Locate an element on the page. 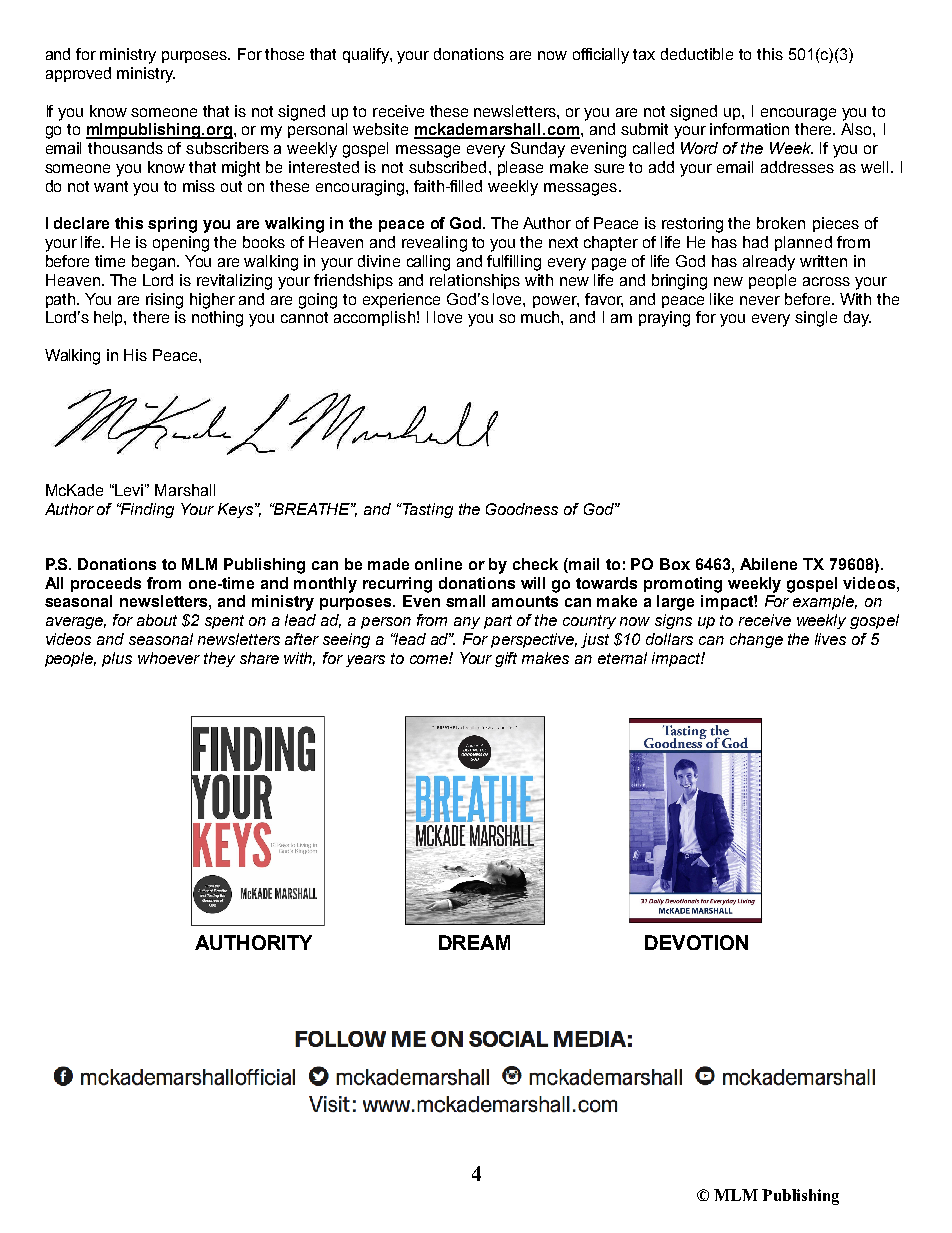 This image has height=1233, width=952. Finding is located at coordinates (146, 510).
